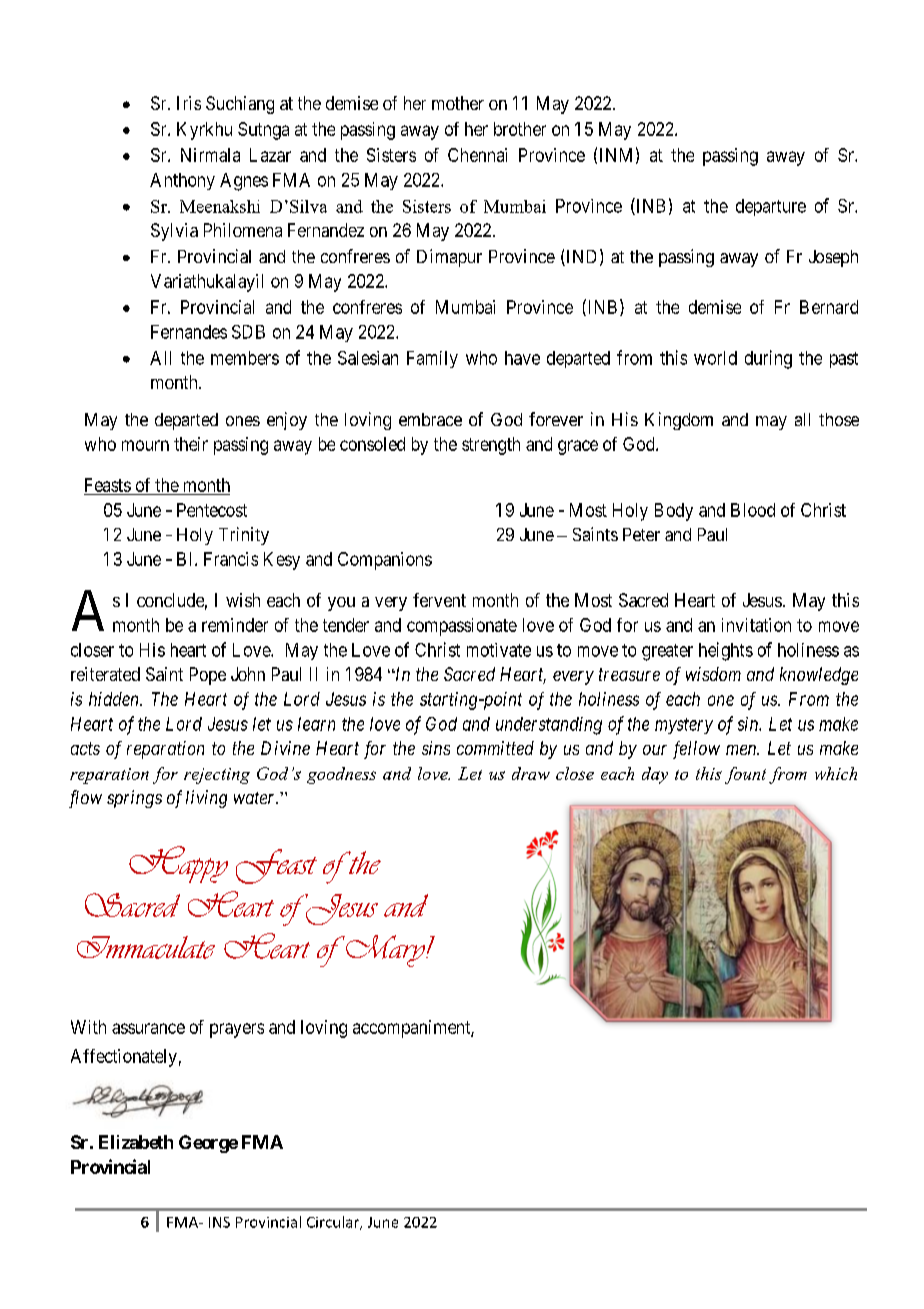 This screenshot has width=924, height=1309. I want to click on Chennai, so click(477, 155).
